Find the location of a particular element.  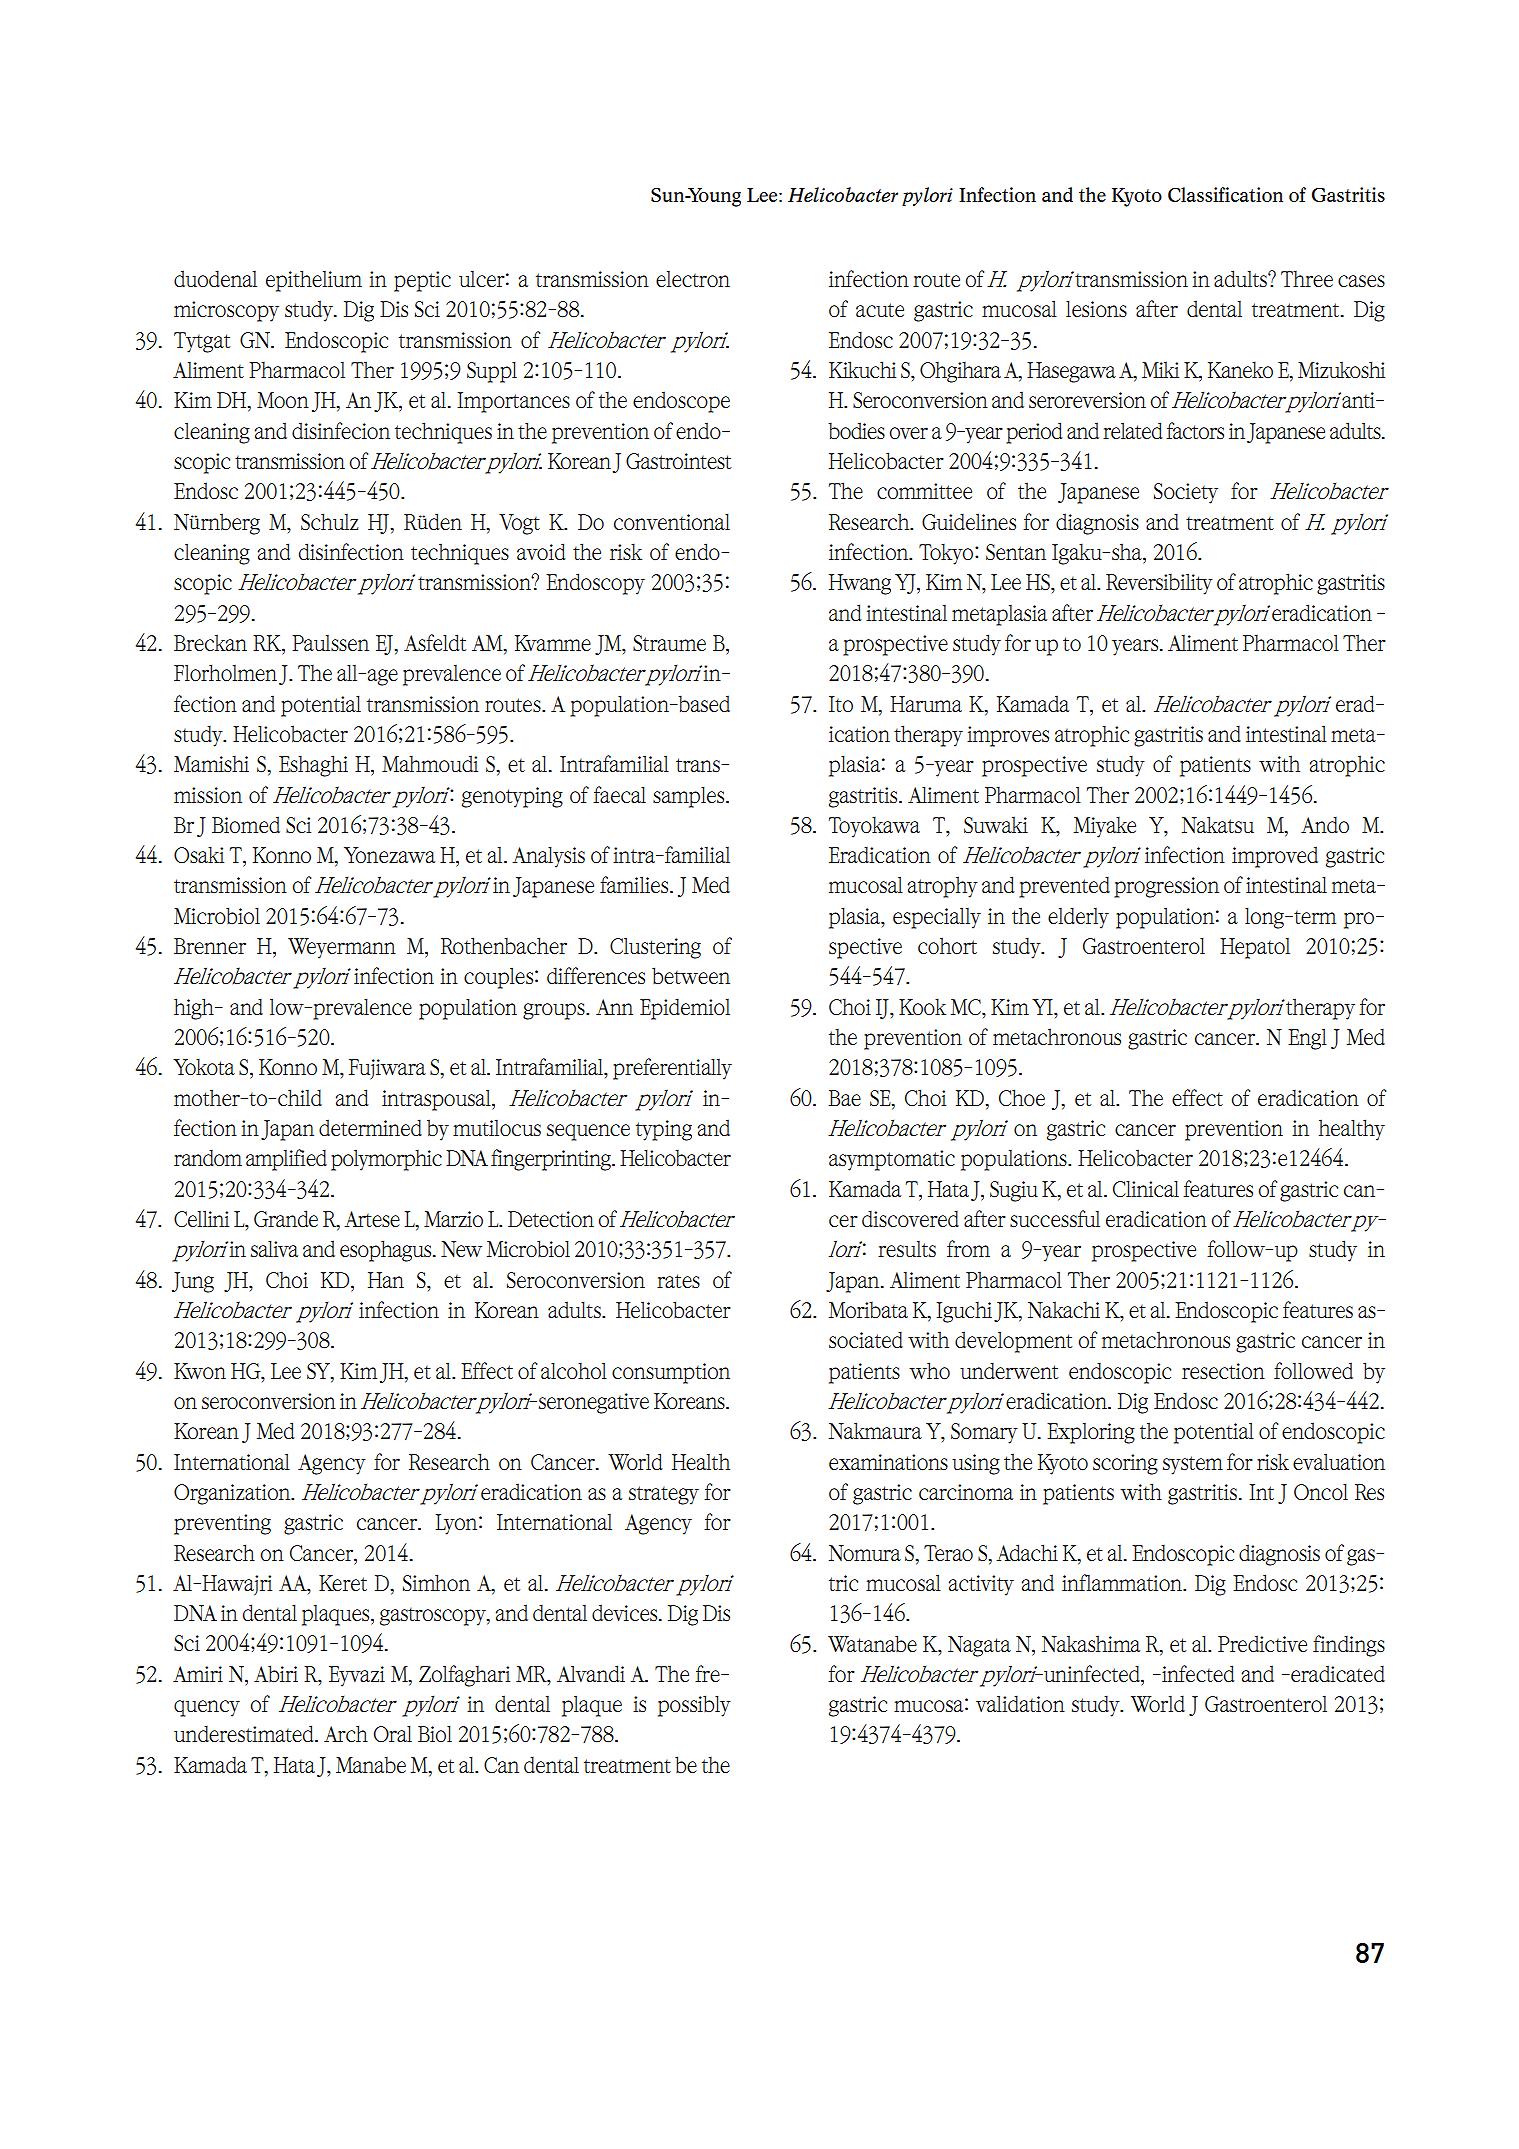

acute is located at coordinates (880, 310).
